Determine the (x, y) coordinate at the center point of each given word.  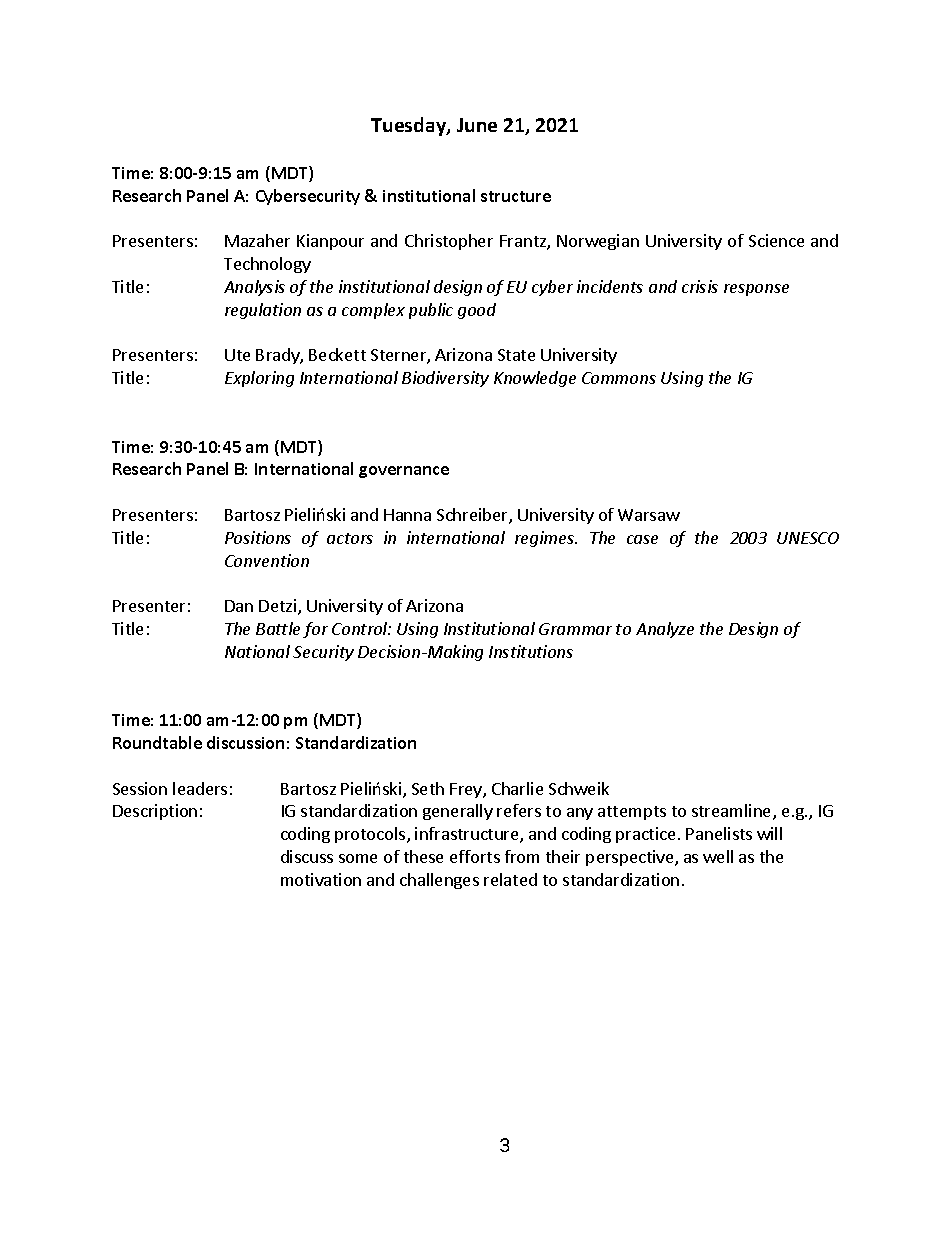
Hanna (407, 515)
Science (776, 240)
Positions (258, 537)
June (477, 125)
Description (155, 812)
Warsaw (649, 515)
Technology (267, 265)
